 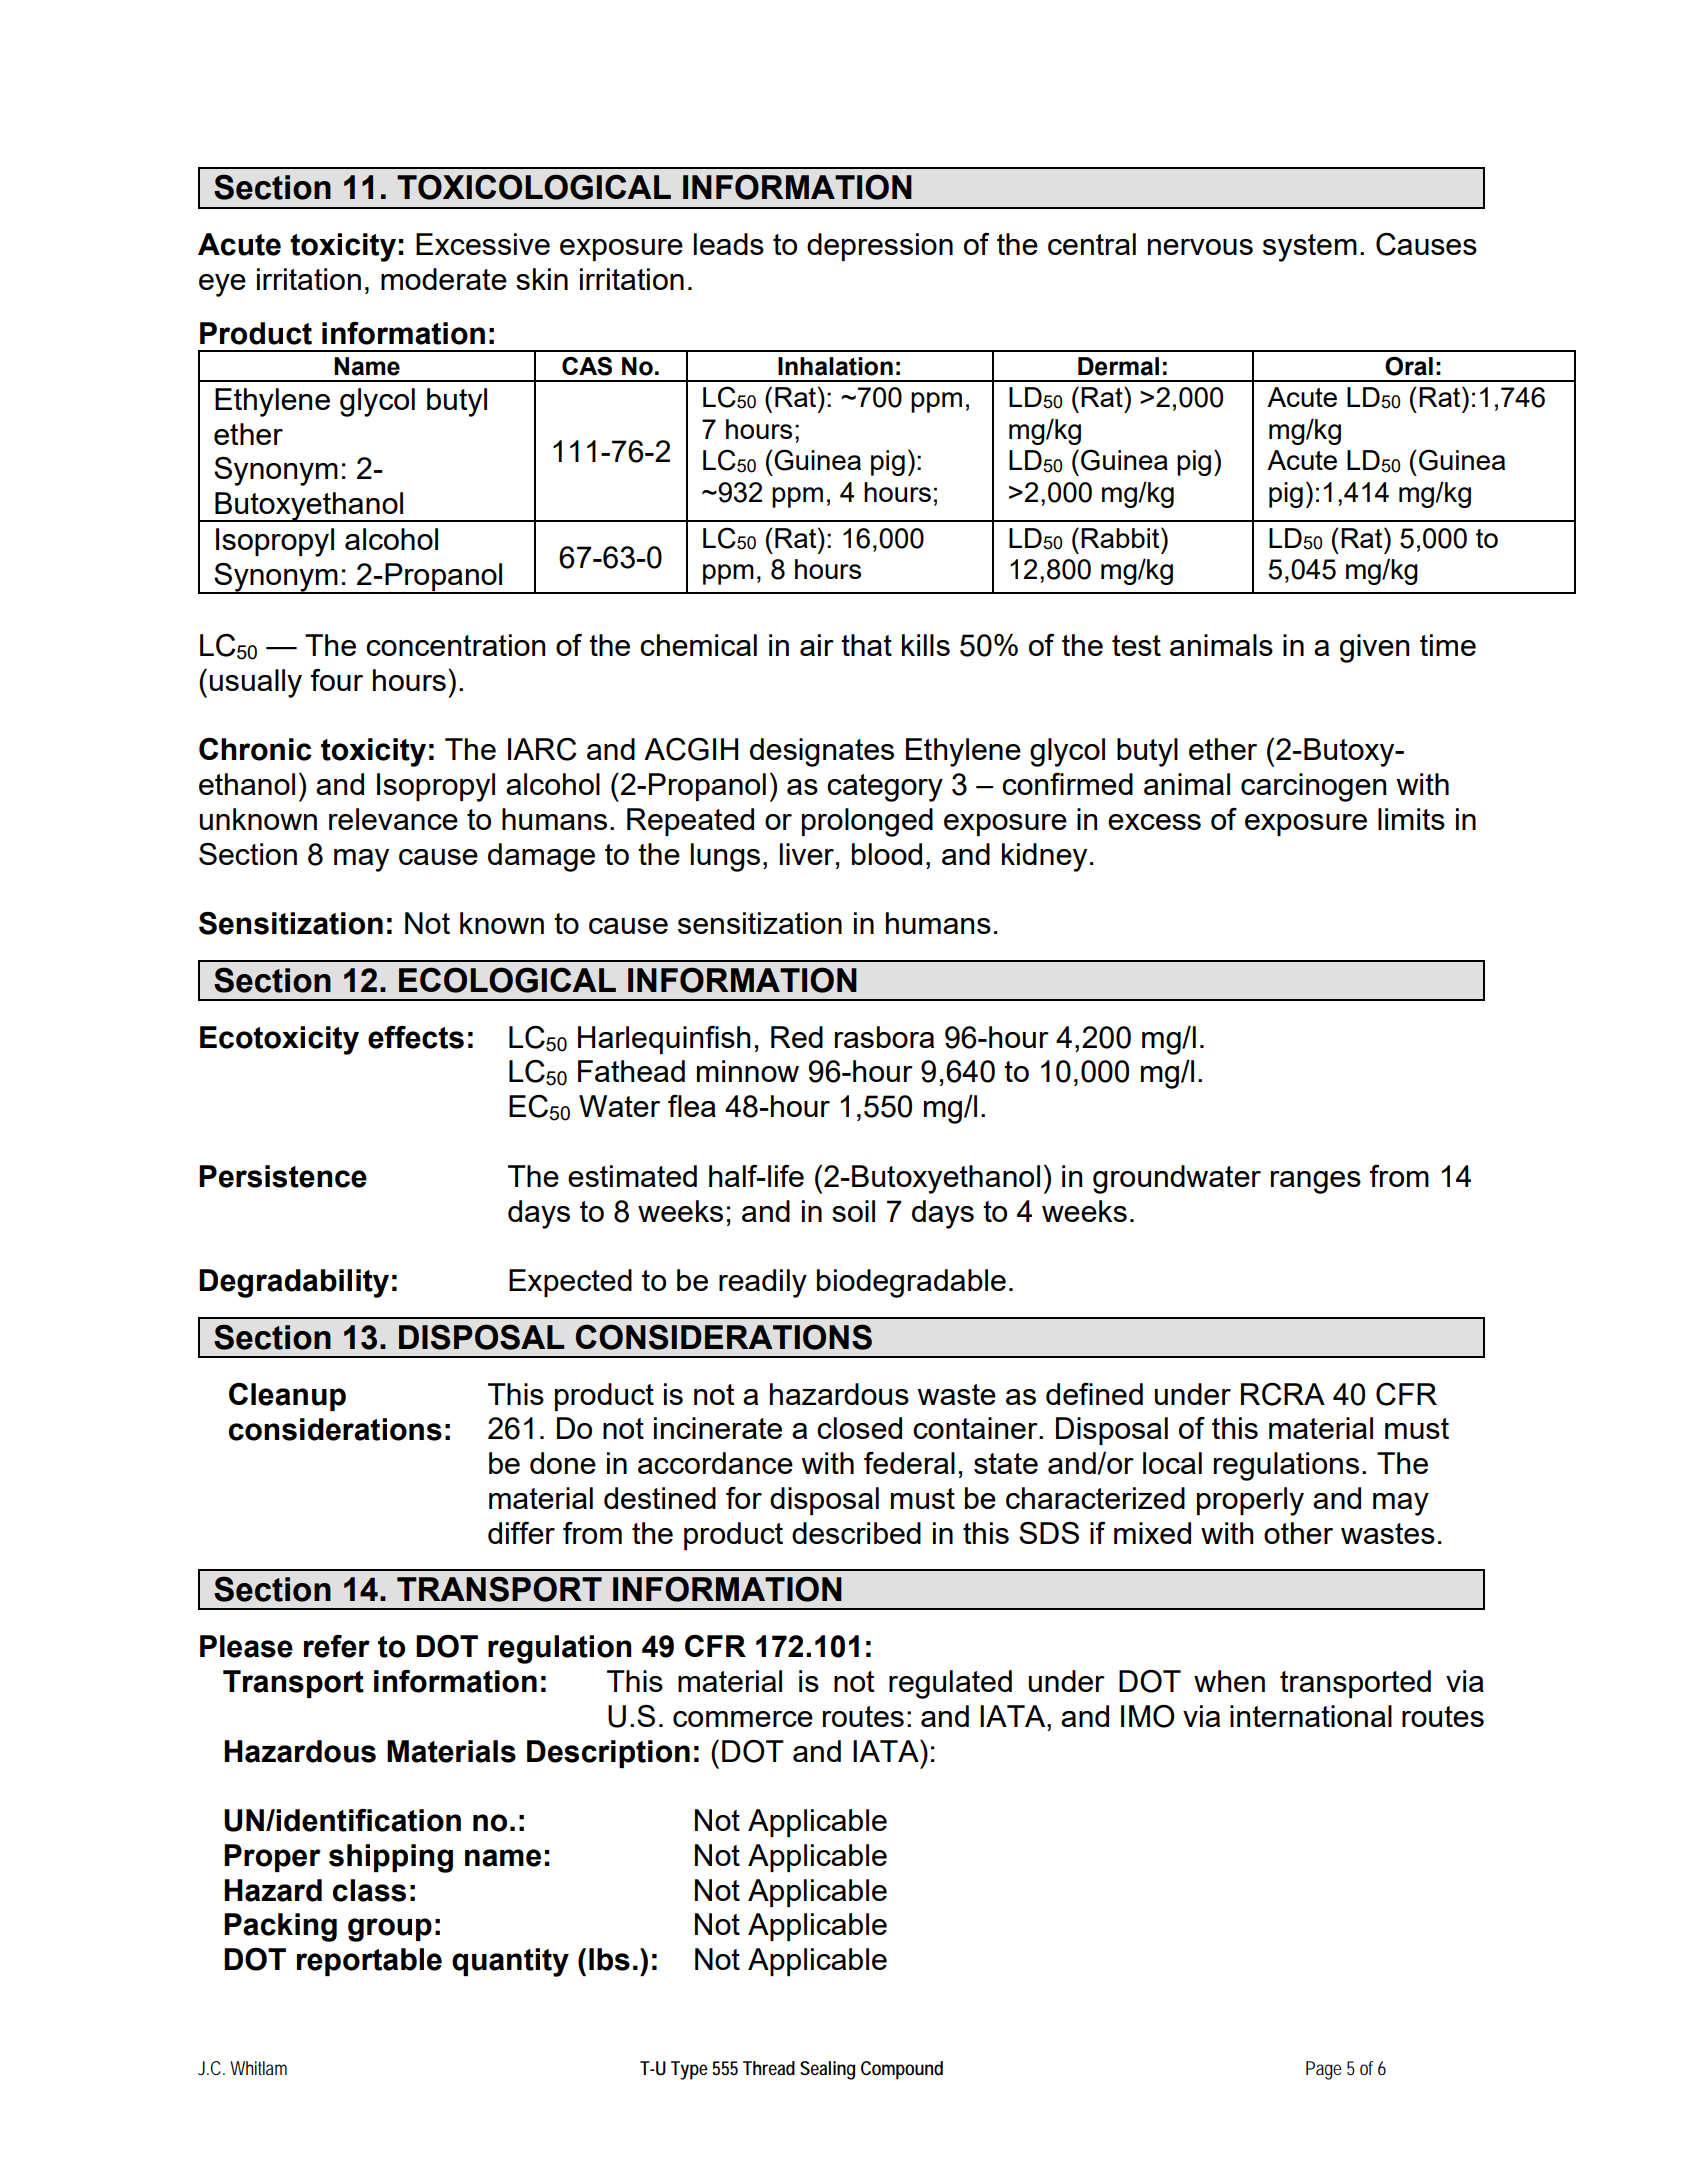 What do you see at coordinates (369, 1962) in the page?
I see `reportable` at bounding box center [369, 1962].
